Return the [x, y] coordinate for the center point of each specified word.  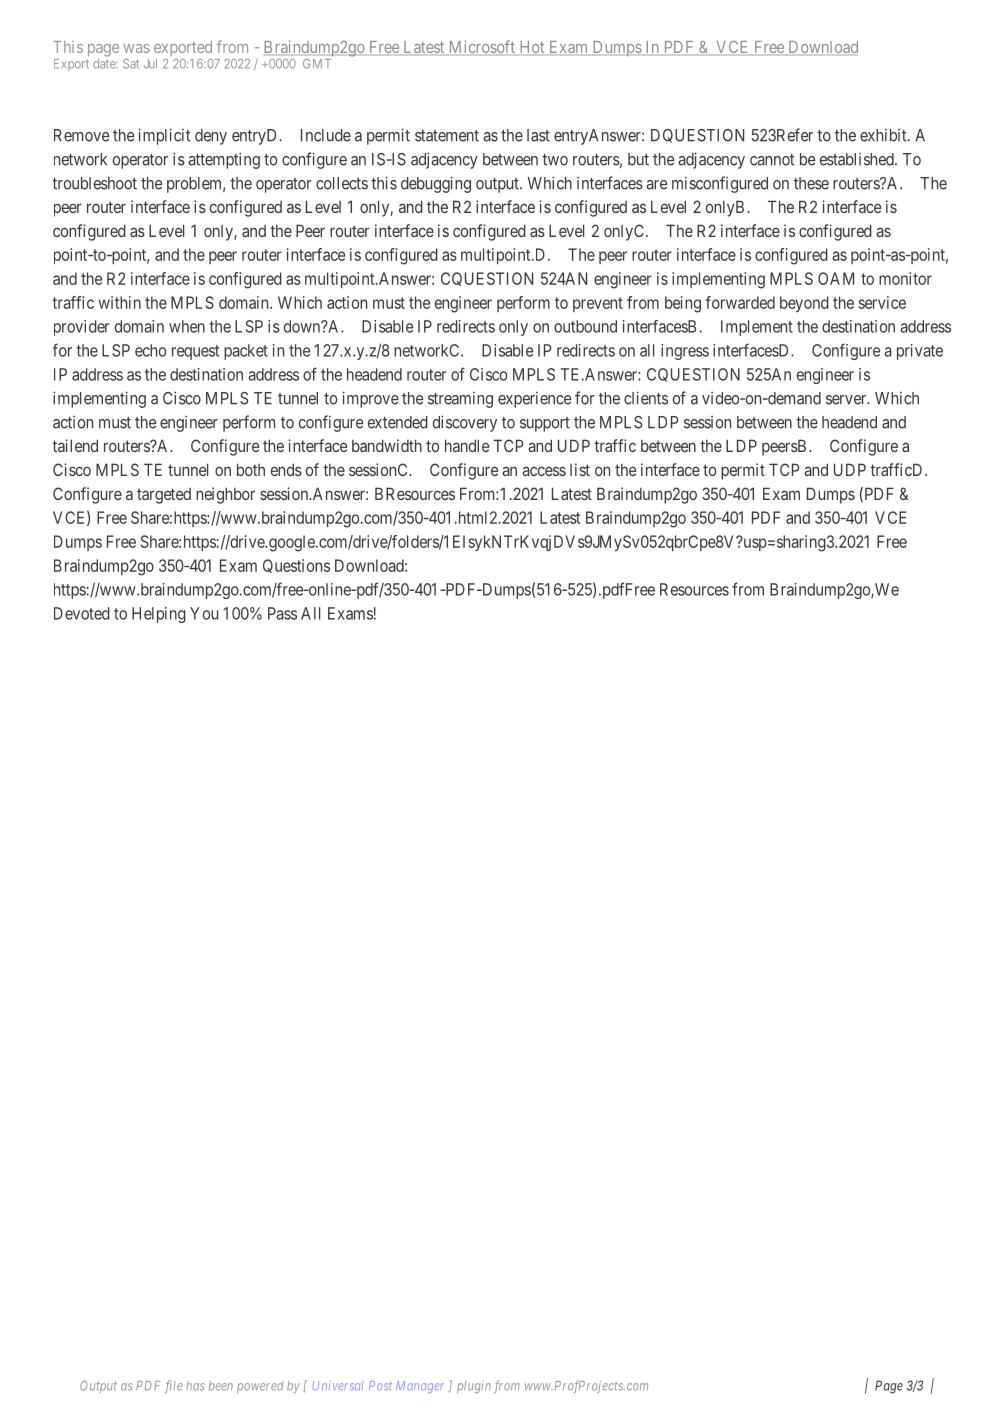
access [544, 471]
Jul [150, 64]
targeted [164, 496]
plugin [474, 1387]
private [920, 352]
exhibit [884, 135]
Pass [282, 613]
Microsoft [481, 47]
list [580, 469]
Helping [159, 615]
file [173, 1386]
